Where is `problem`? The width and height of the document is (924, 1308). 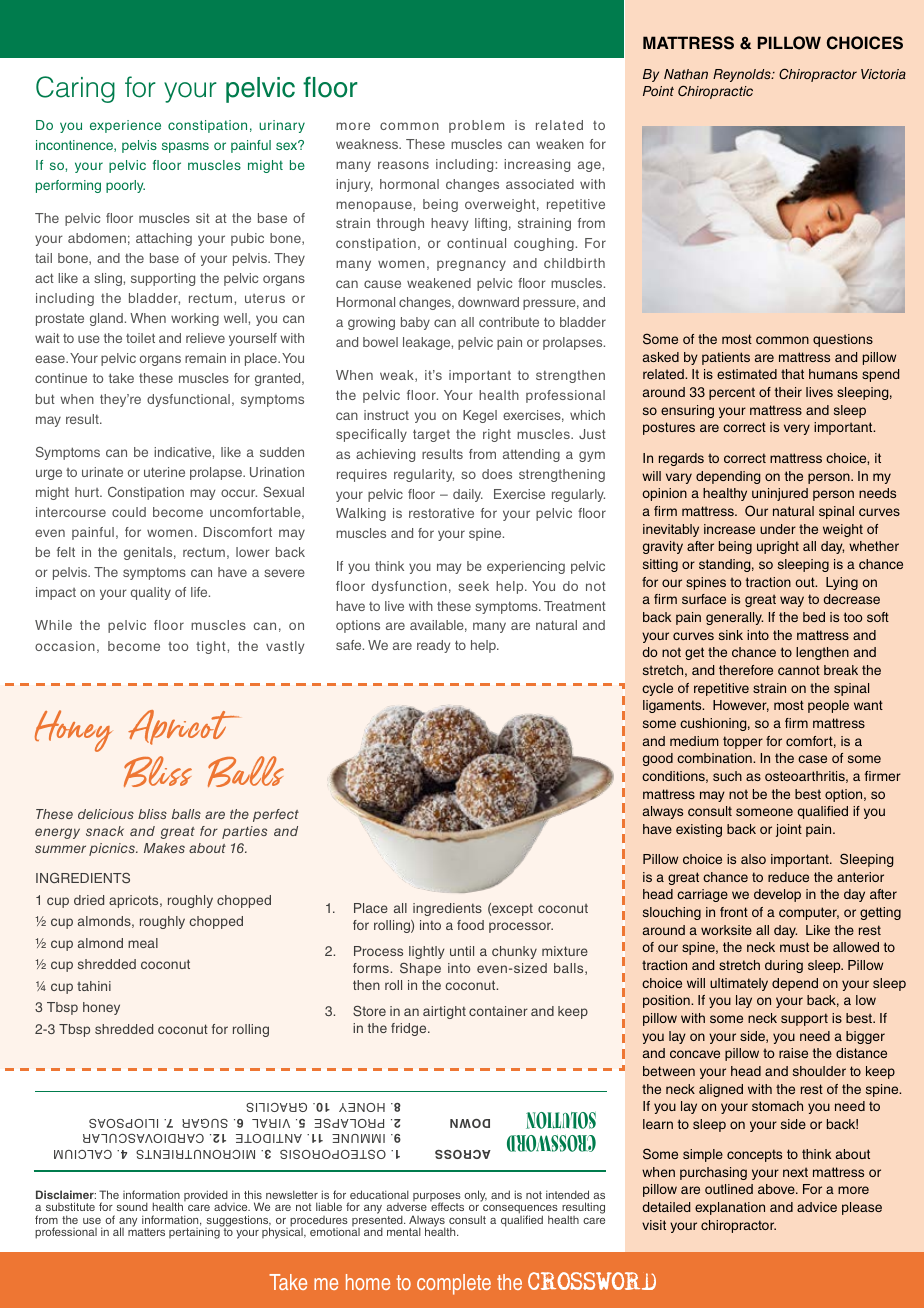 problem is located at coordinates (476, 126).
